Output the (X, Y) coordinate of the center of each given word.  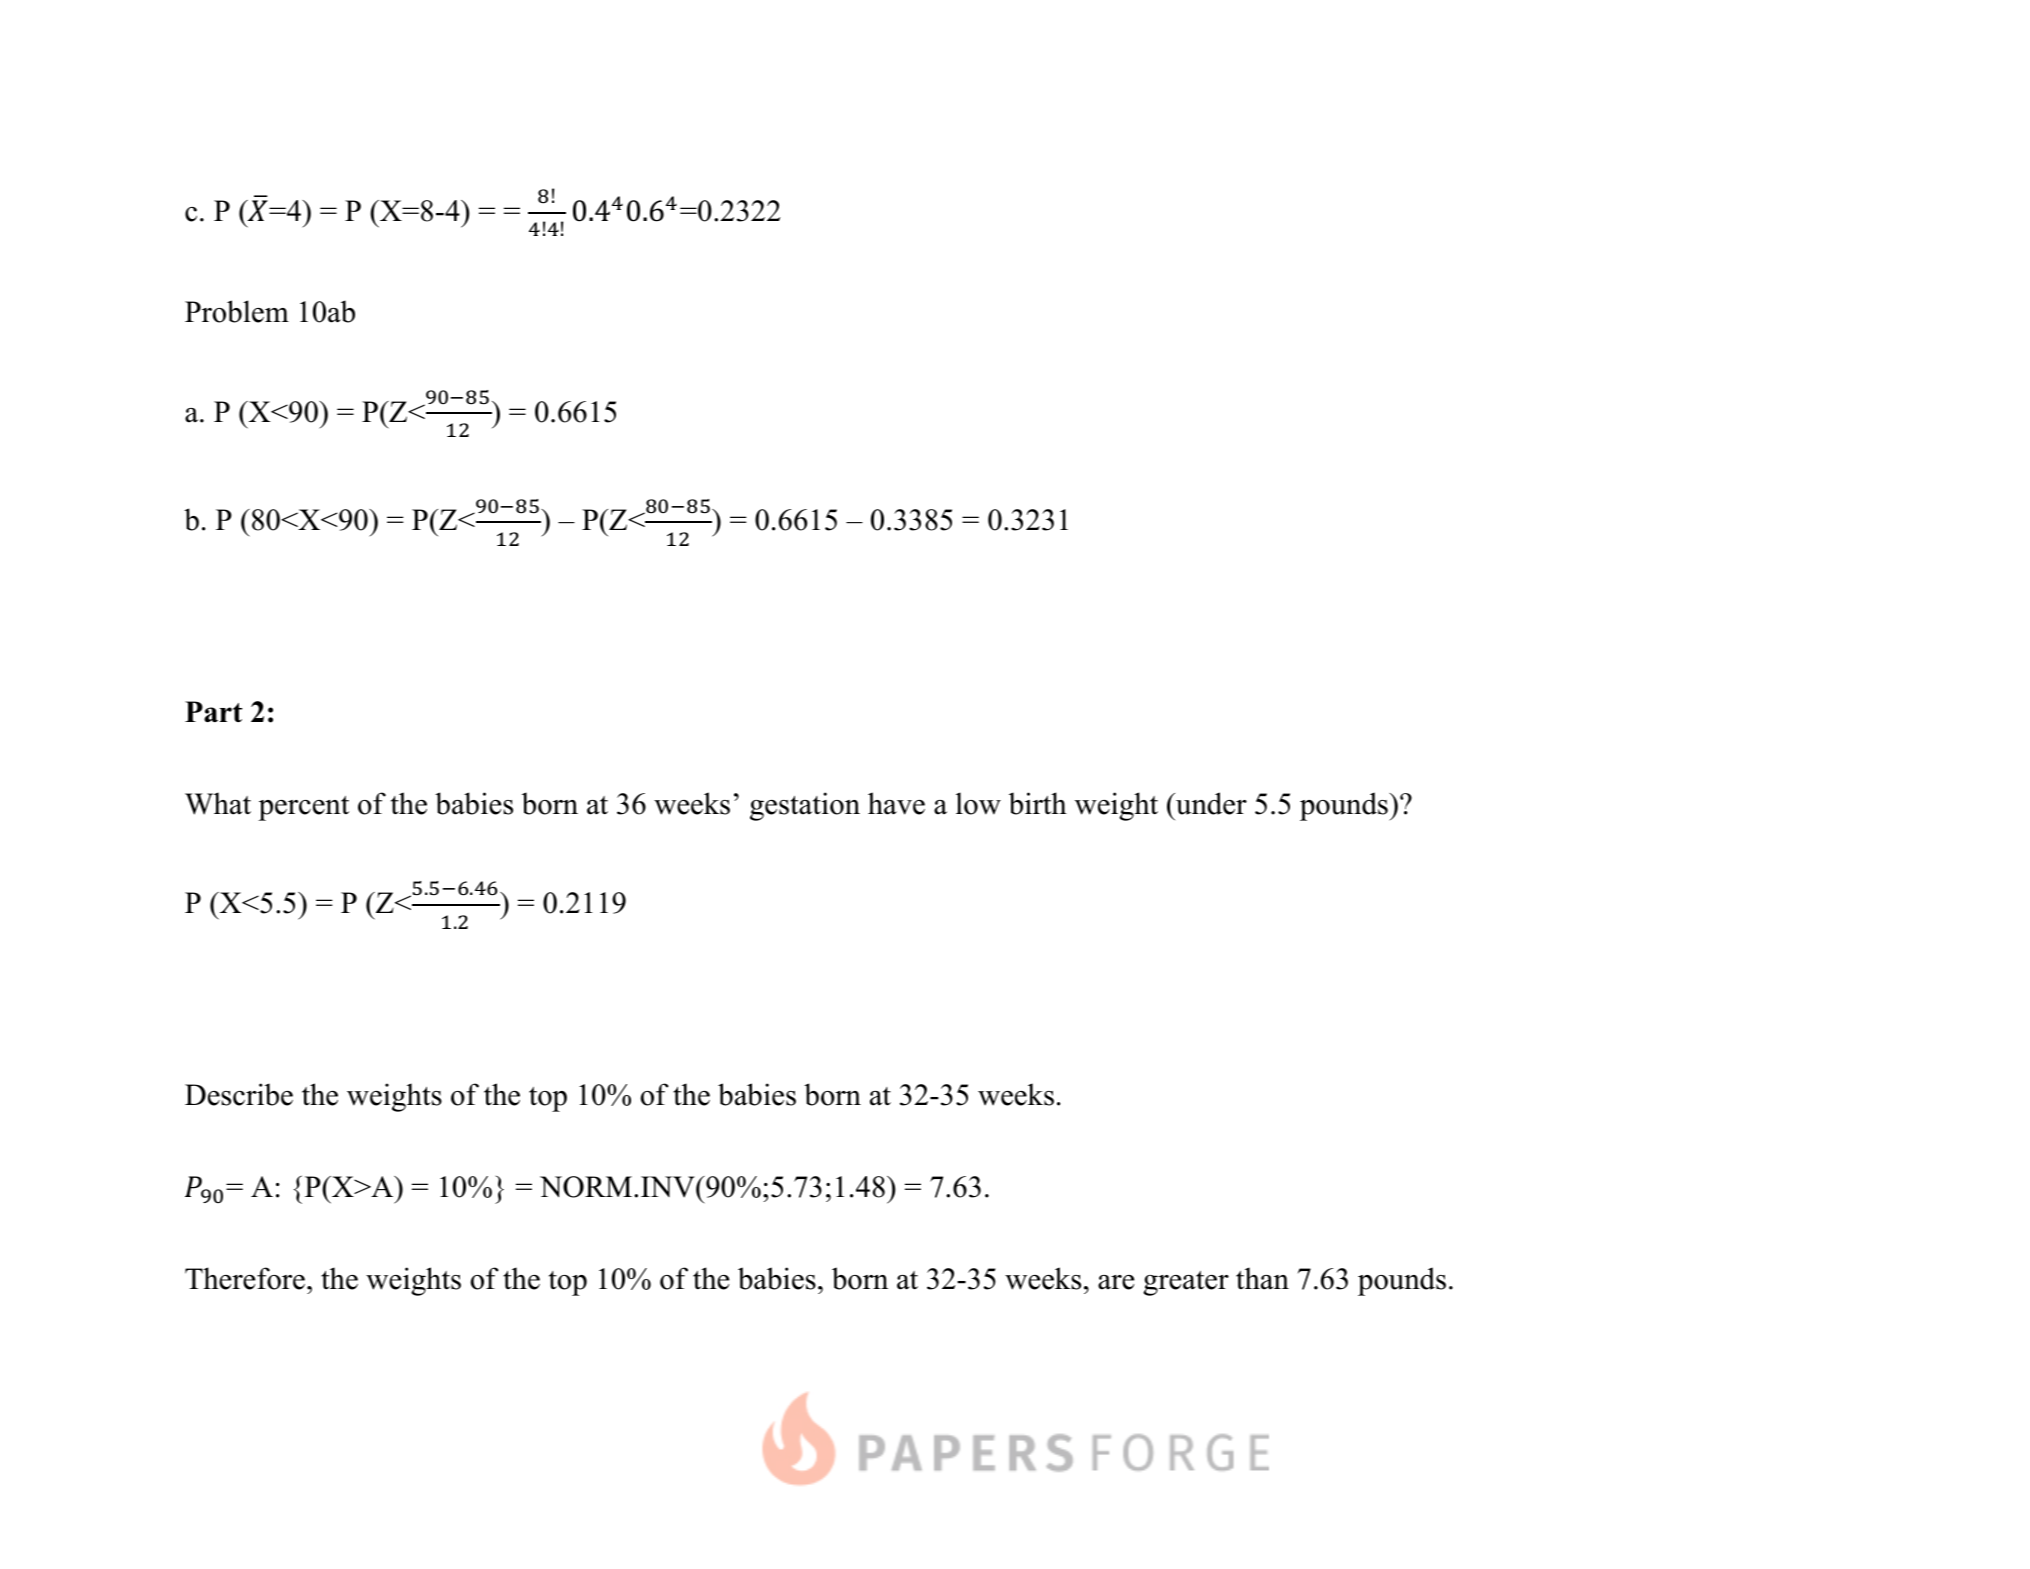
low (978, 803)
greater (1186, 1283)
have (896, 803)
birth (1038, 803)
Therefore (245, 1278)
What (218, 803)
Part (213, 711)
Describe (239, 1094)
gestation (805, 806)
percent (303, 808)
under (1210, 803)
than (1262, 1278)
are (1116, 1282)
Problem (237, 311)
